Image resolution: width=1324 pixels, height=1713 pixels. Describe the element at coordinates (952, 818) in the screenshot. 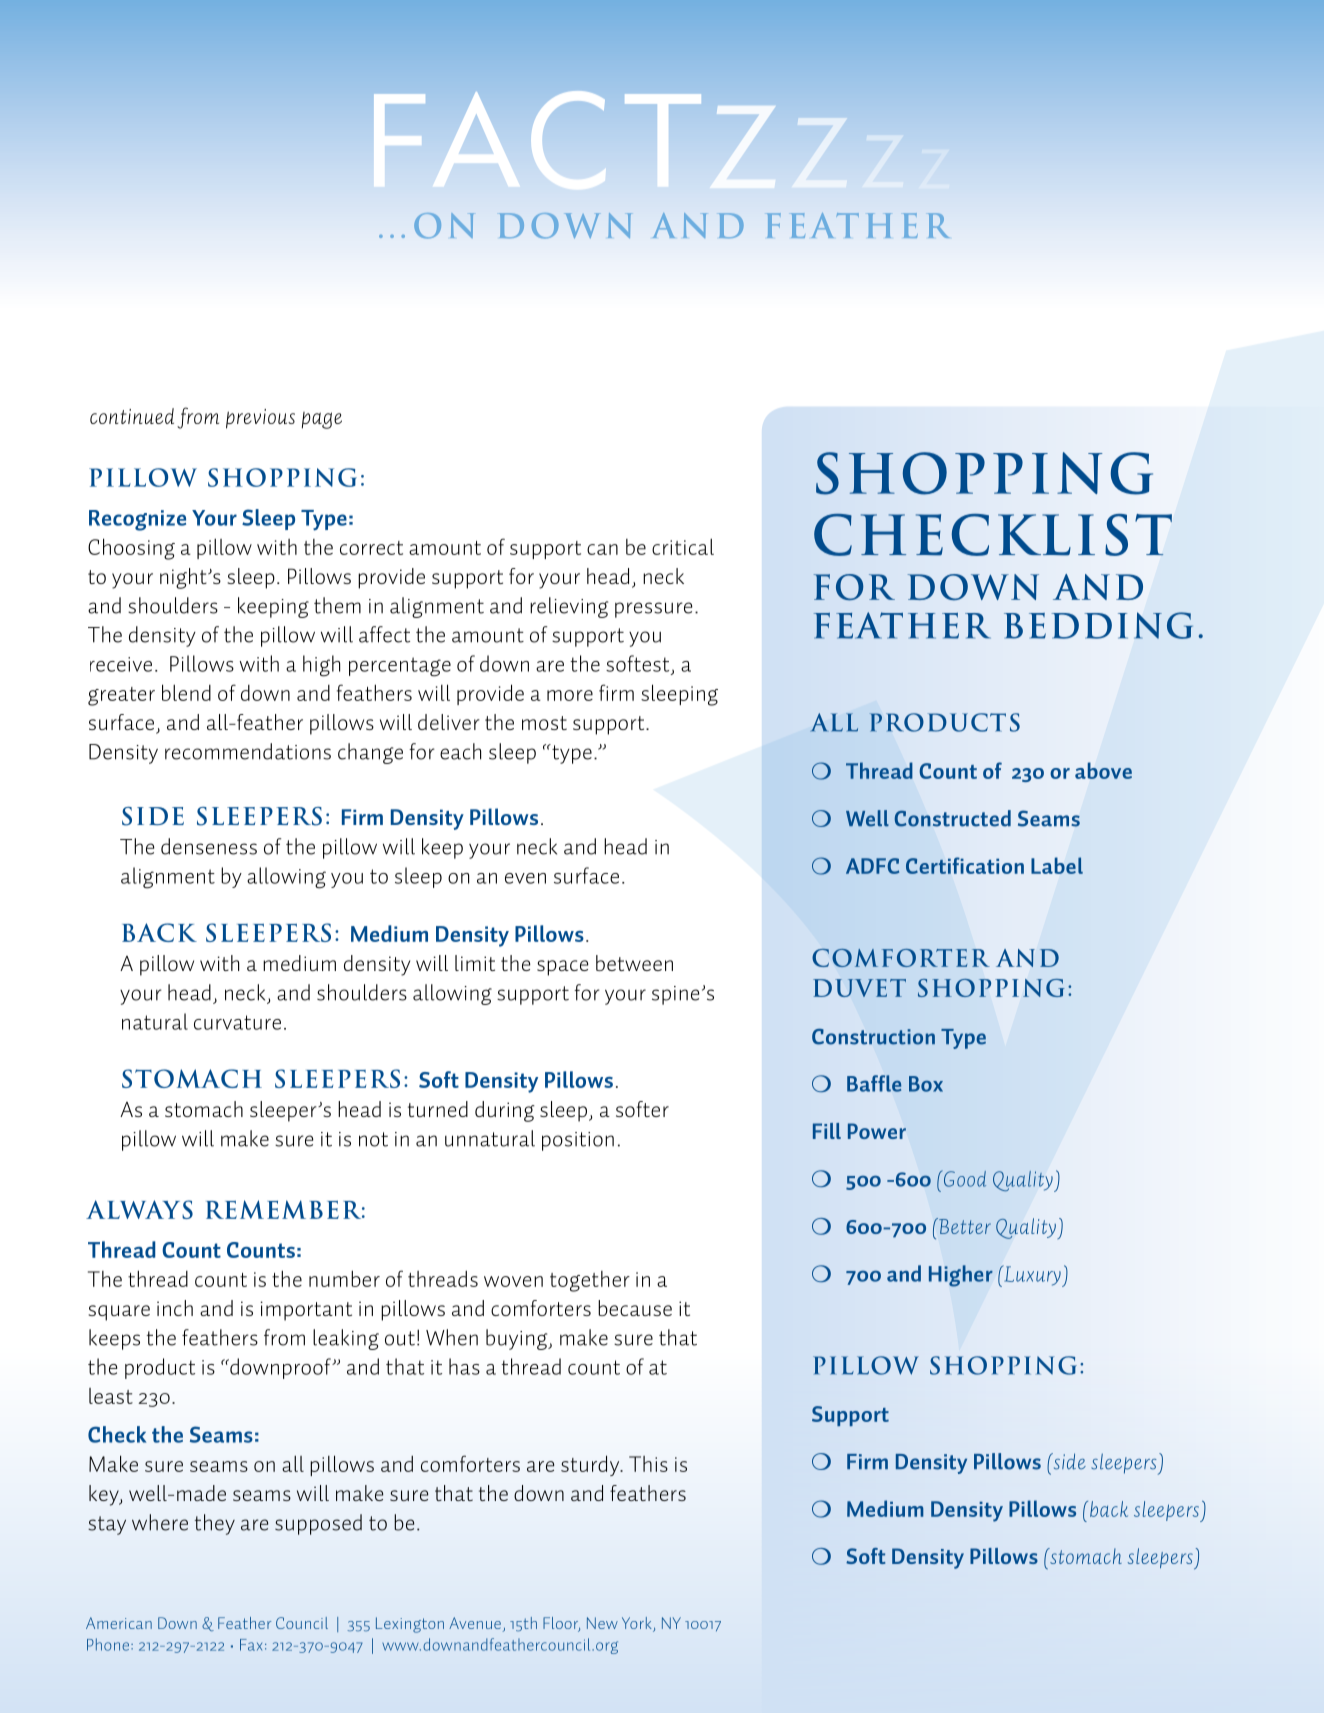

I see `Constructed` at that location.
